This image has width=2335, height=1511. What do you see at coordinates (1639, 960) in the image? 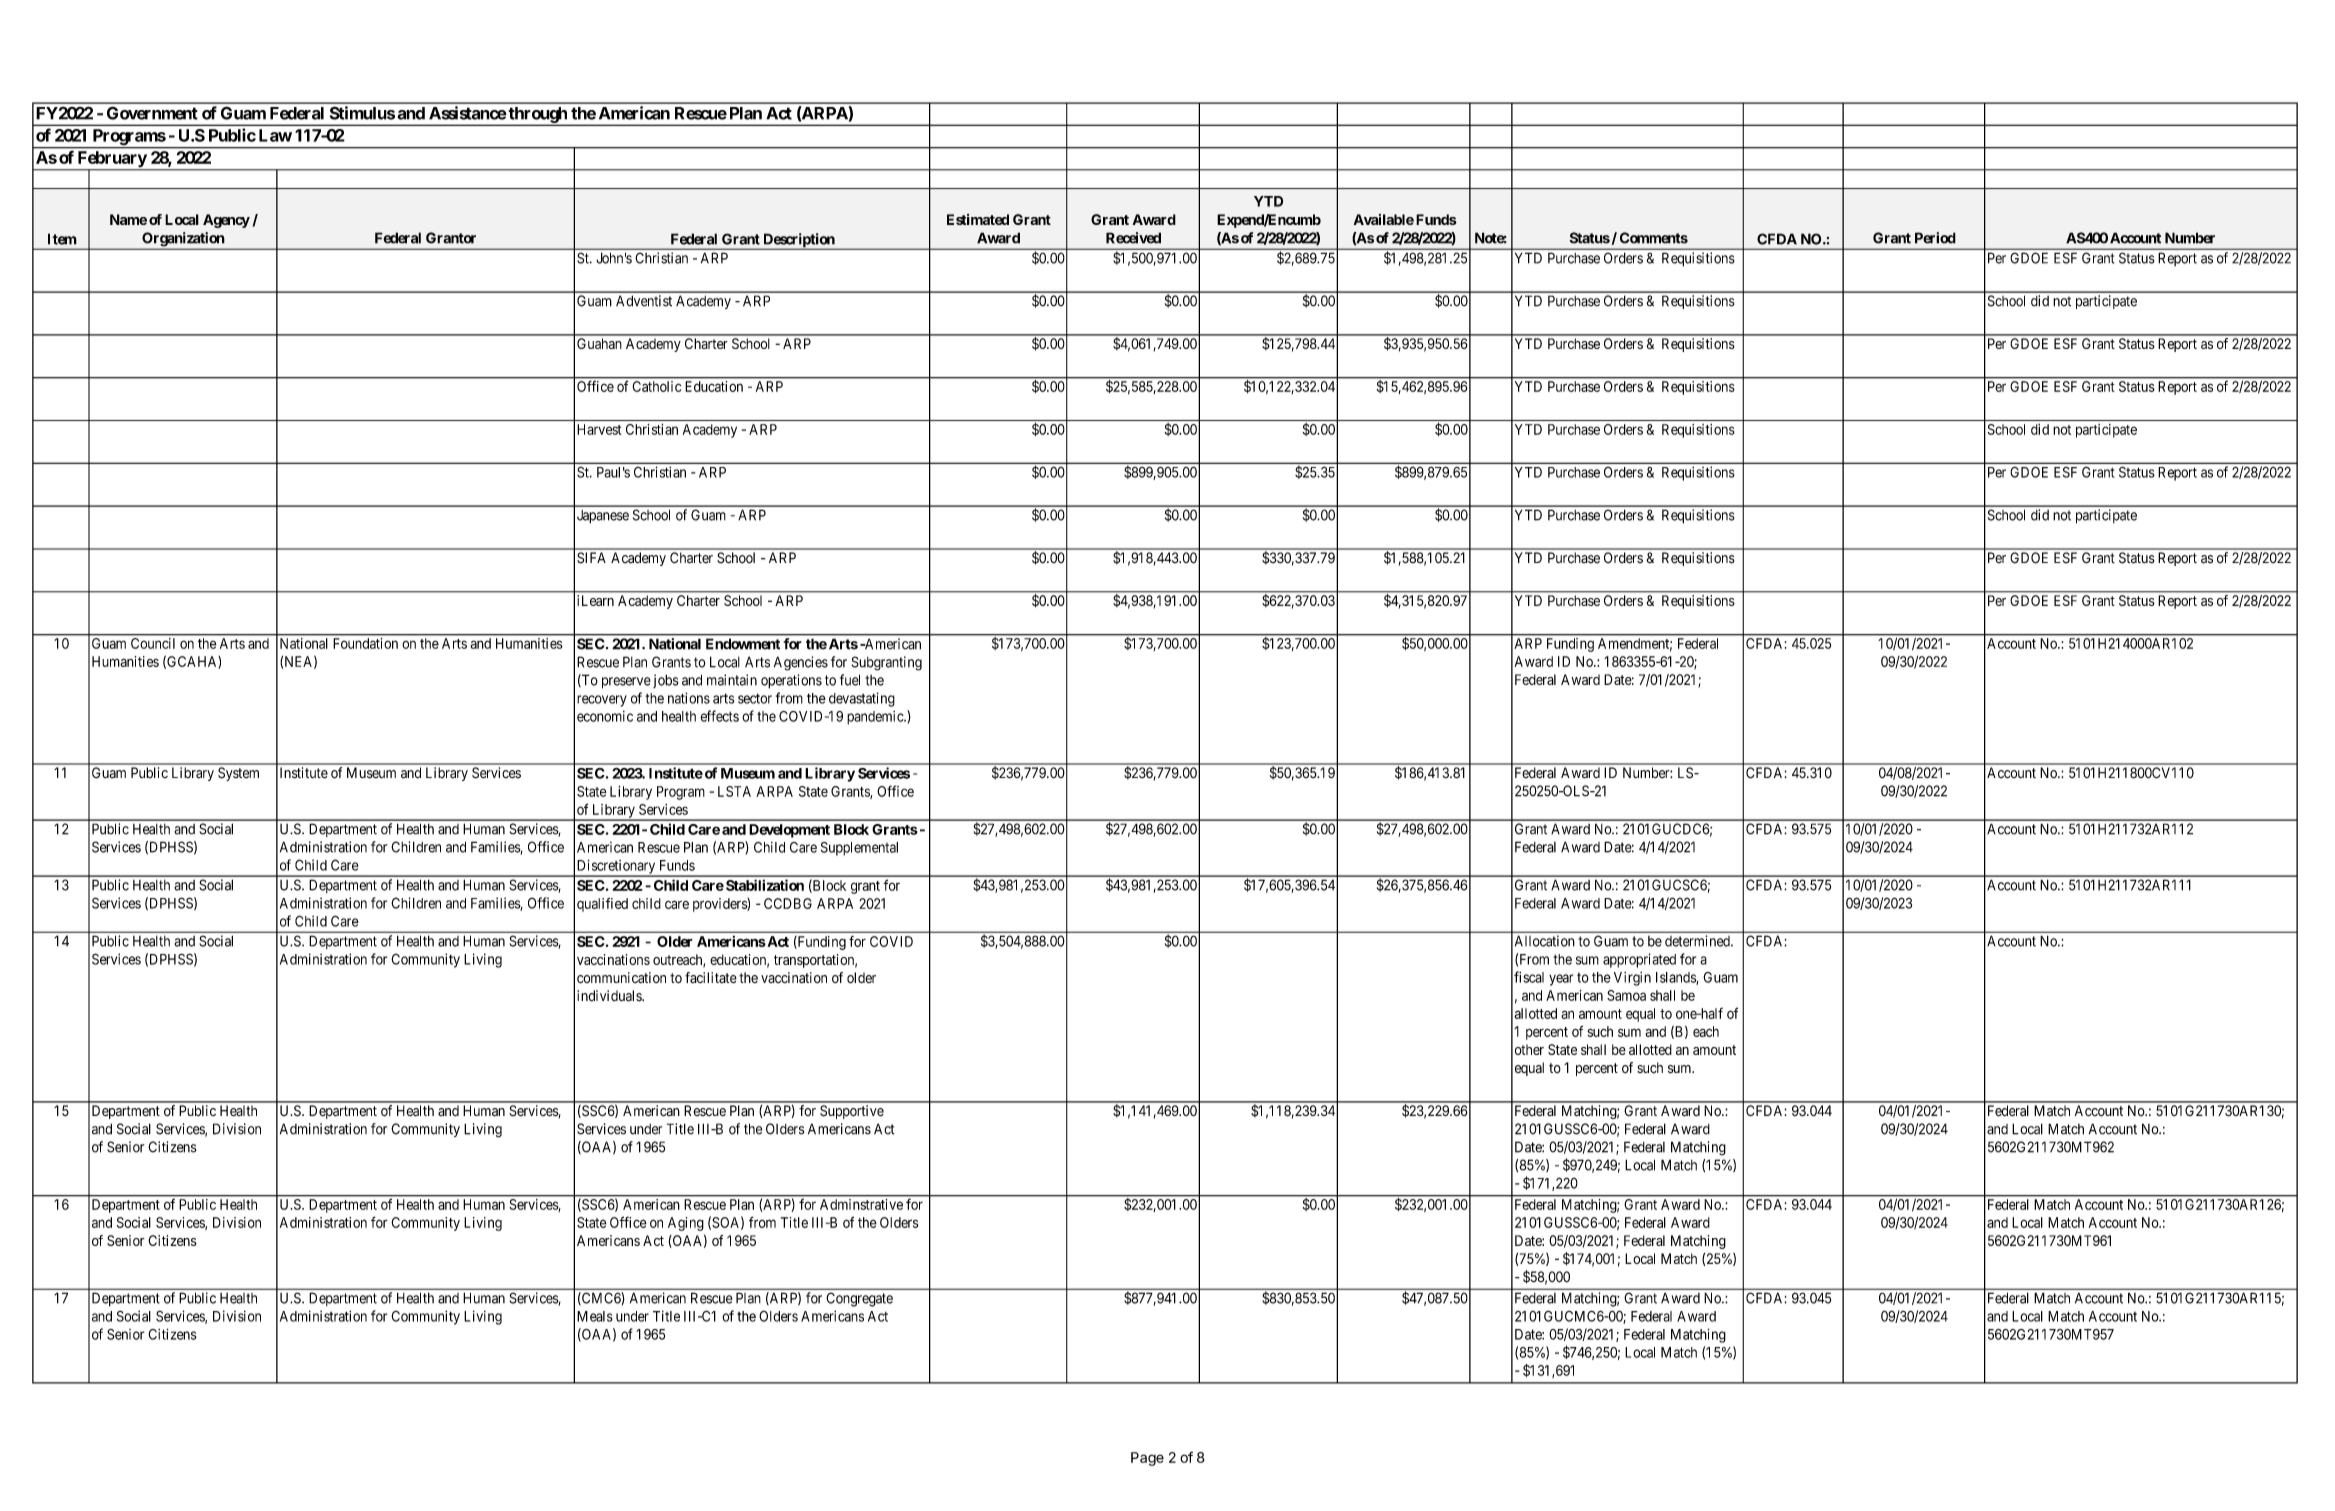
I see `appropriated` at bounding box center [1639, 960].
